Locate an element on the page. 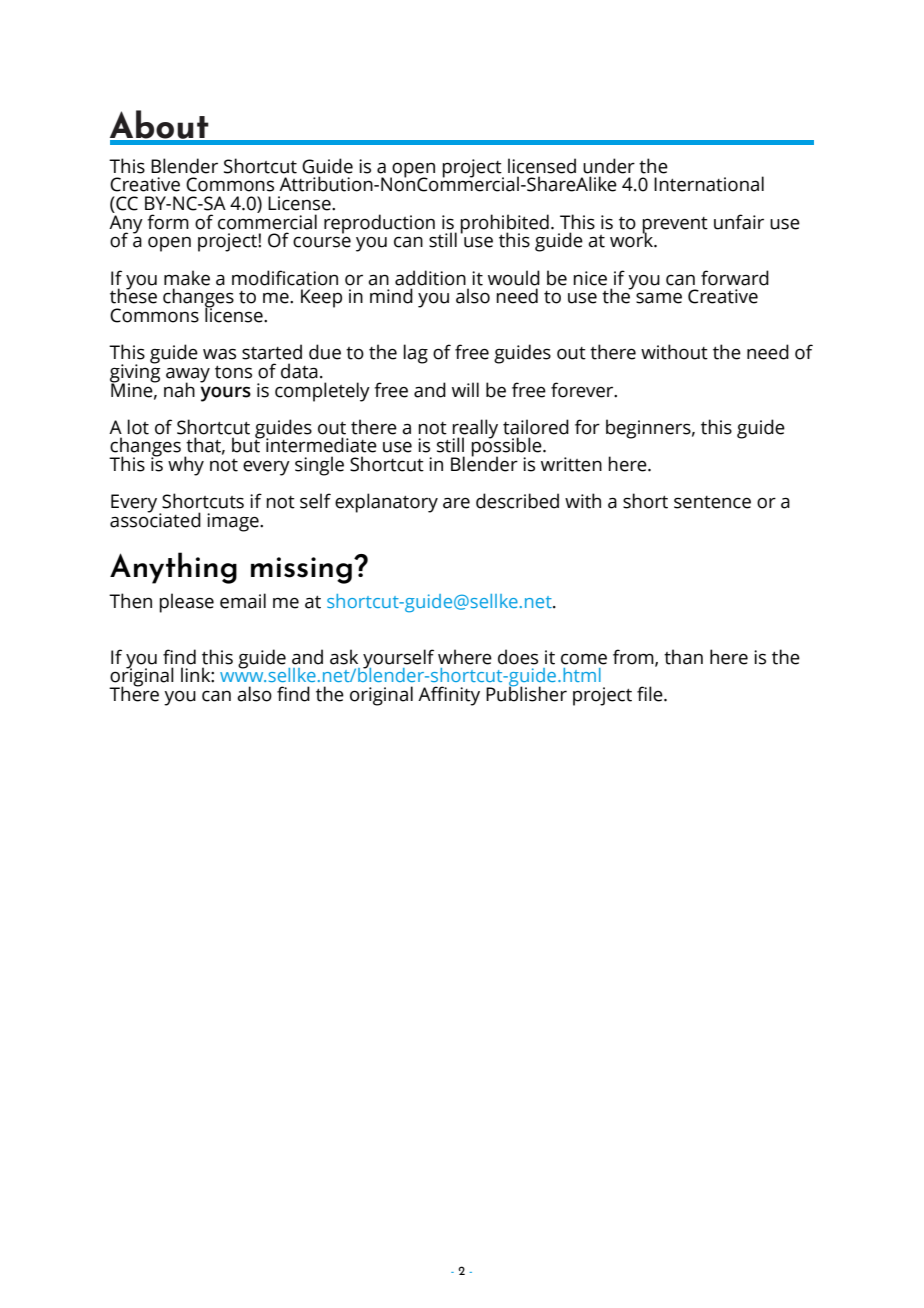 The height and width of the page is (1308, 924). why is located at coordinates (186, 466).
